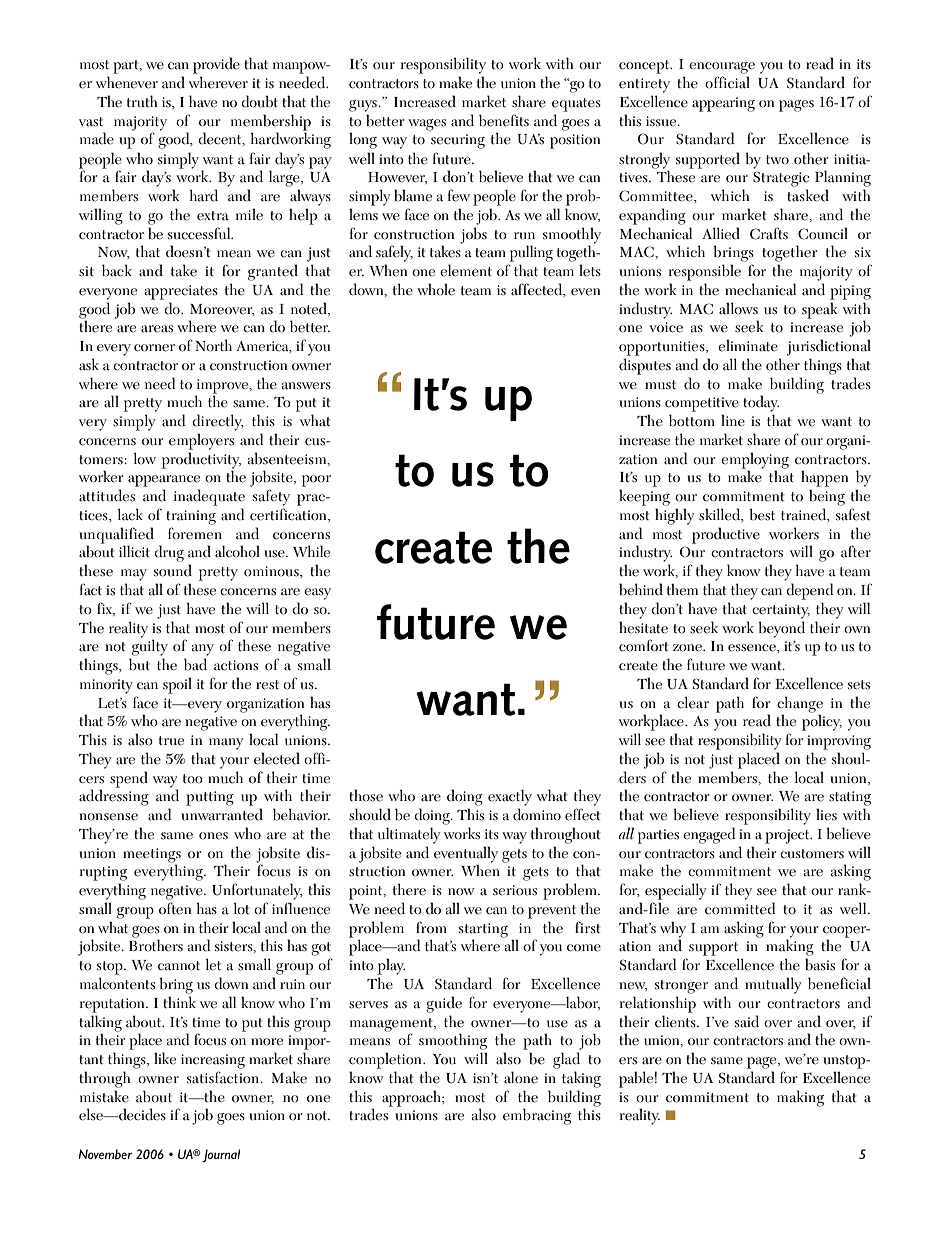 This screenshot has width=952, height=1233. Describe the element at coordinates (781, 611) in the screenshot. I see `certainty` at that location.
